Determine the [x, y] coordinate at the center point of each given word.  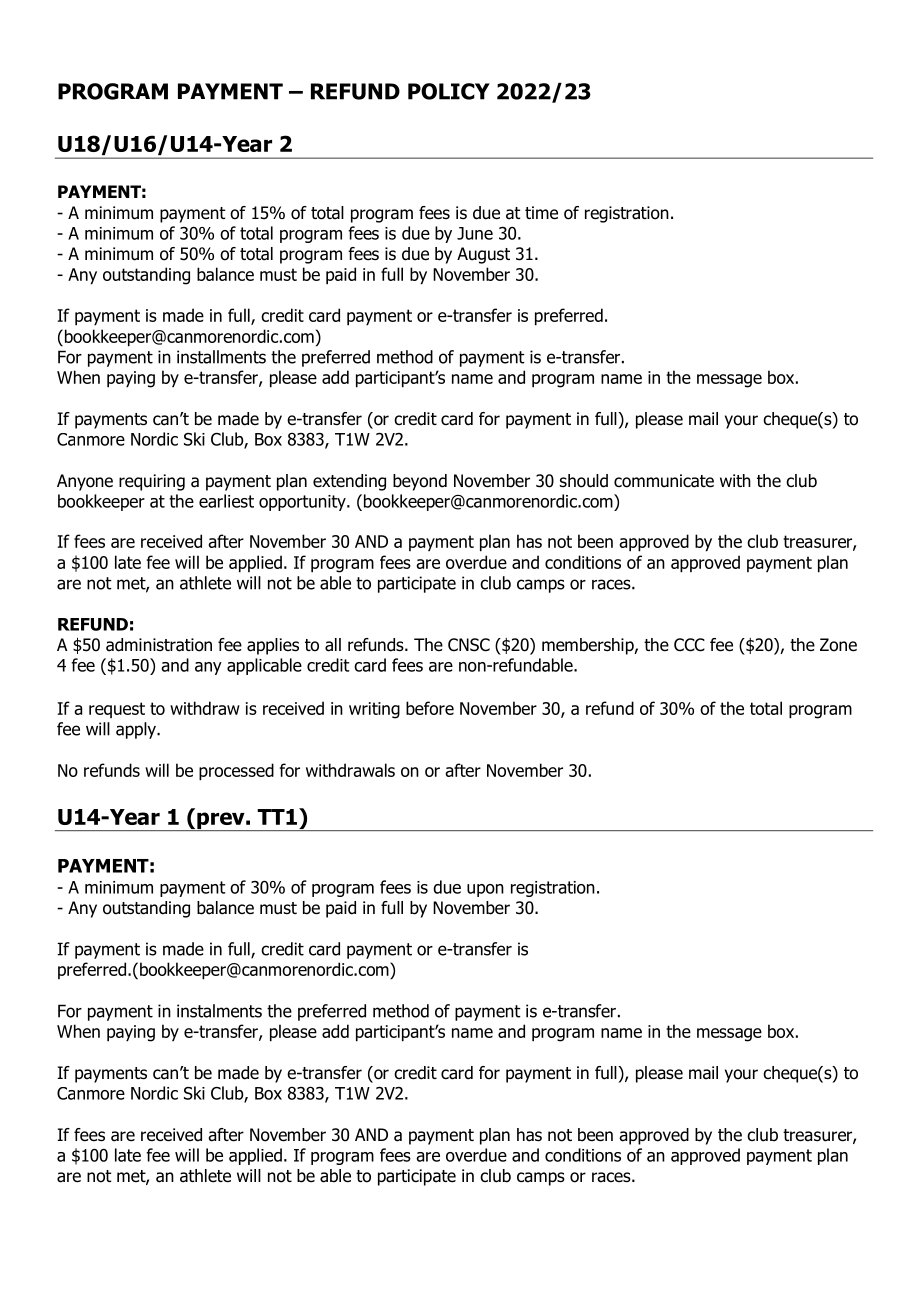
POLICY [449, 91]
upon [485, 890]
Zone [838, 645]
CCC [689, 645]
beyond [420, 482]
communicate [664, 481]
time [541, 213]
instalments [219, 1011]
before [430, 708]
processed [236, 772]
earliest [226, 501]
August [483, 255]
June [475, 233]
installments [221, 357]
